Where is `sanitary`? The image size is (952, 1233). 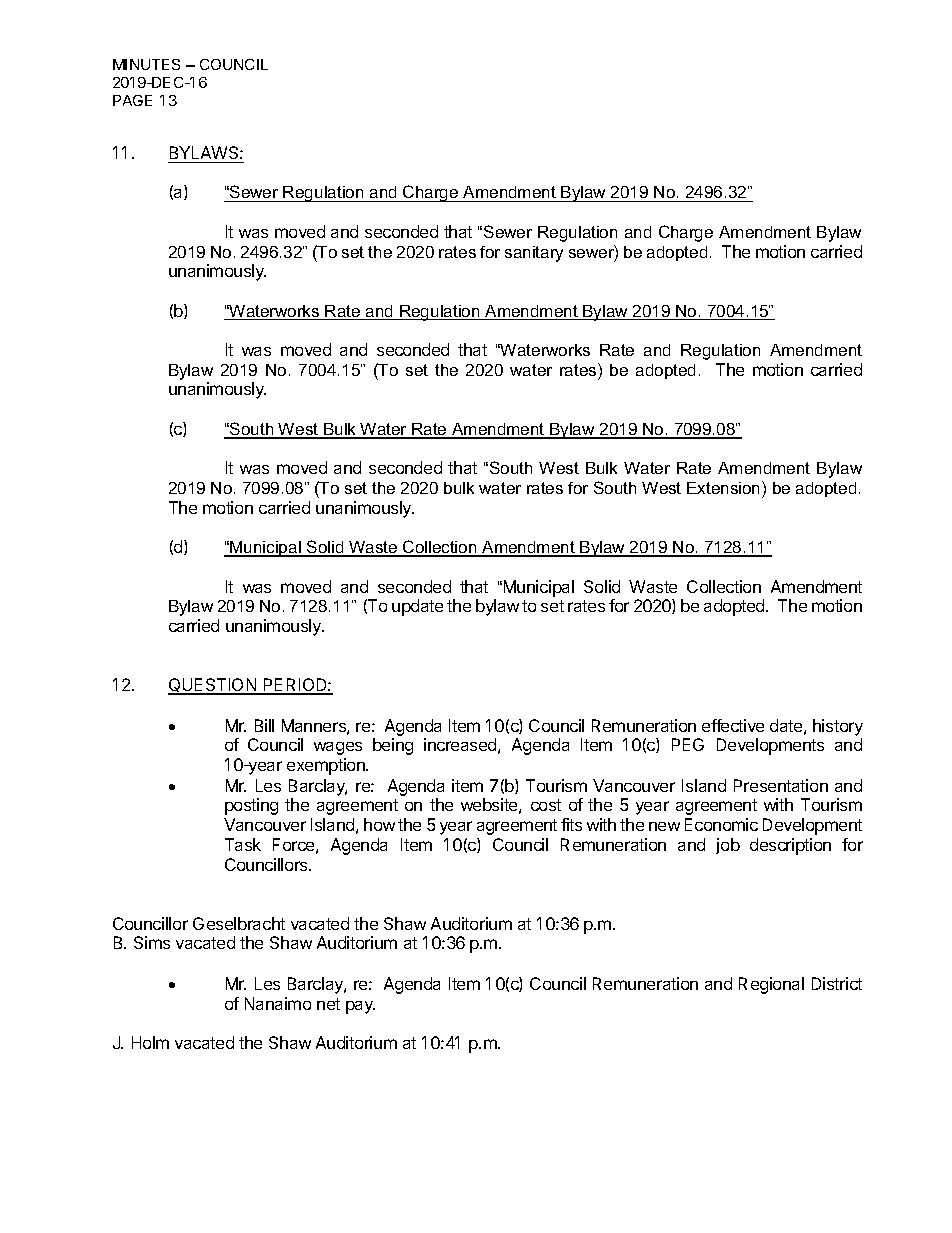 sanitary is located at coordinates (534, 254).
